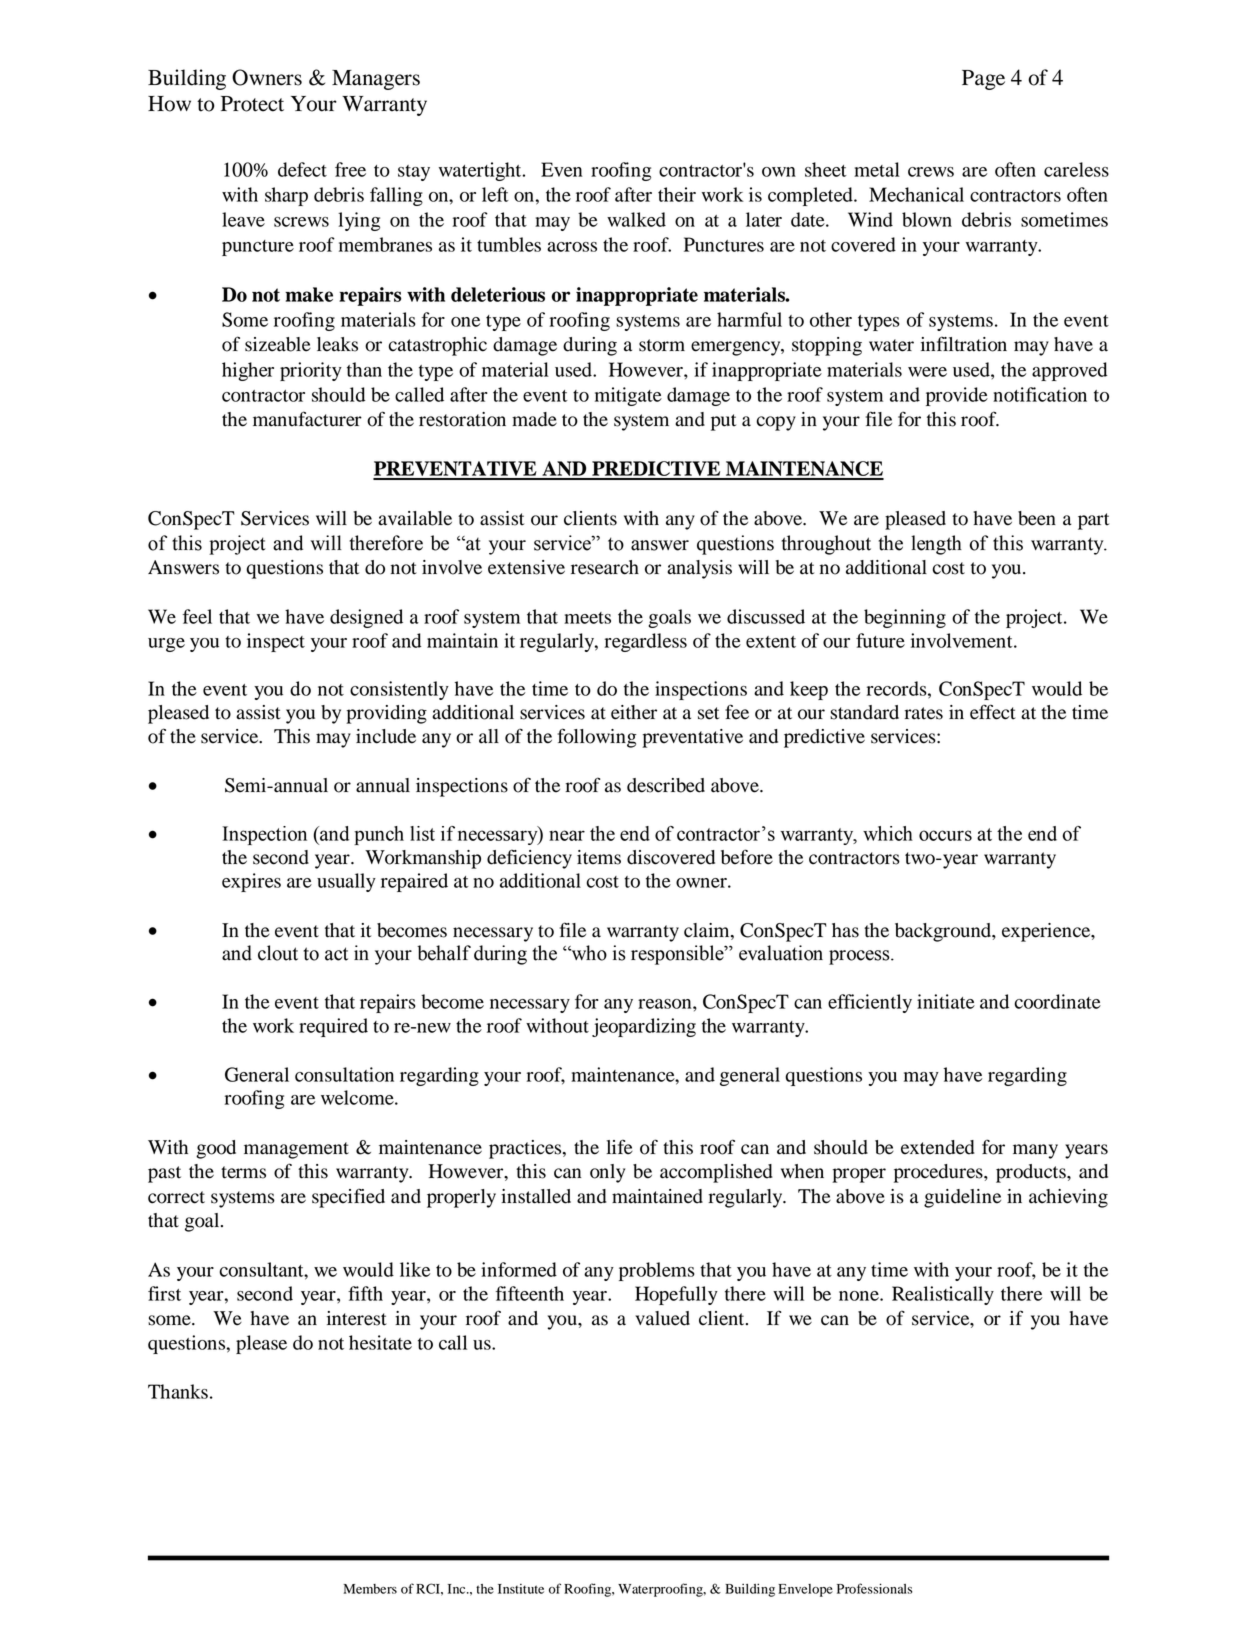 The height and width of the screenshot is (1627, 1257). I want to click on Members, so click(370, 1589).
